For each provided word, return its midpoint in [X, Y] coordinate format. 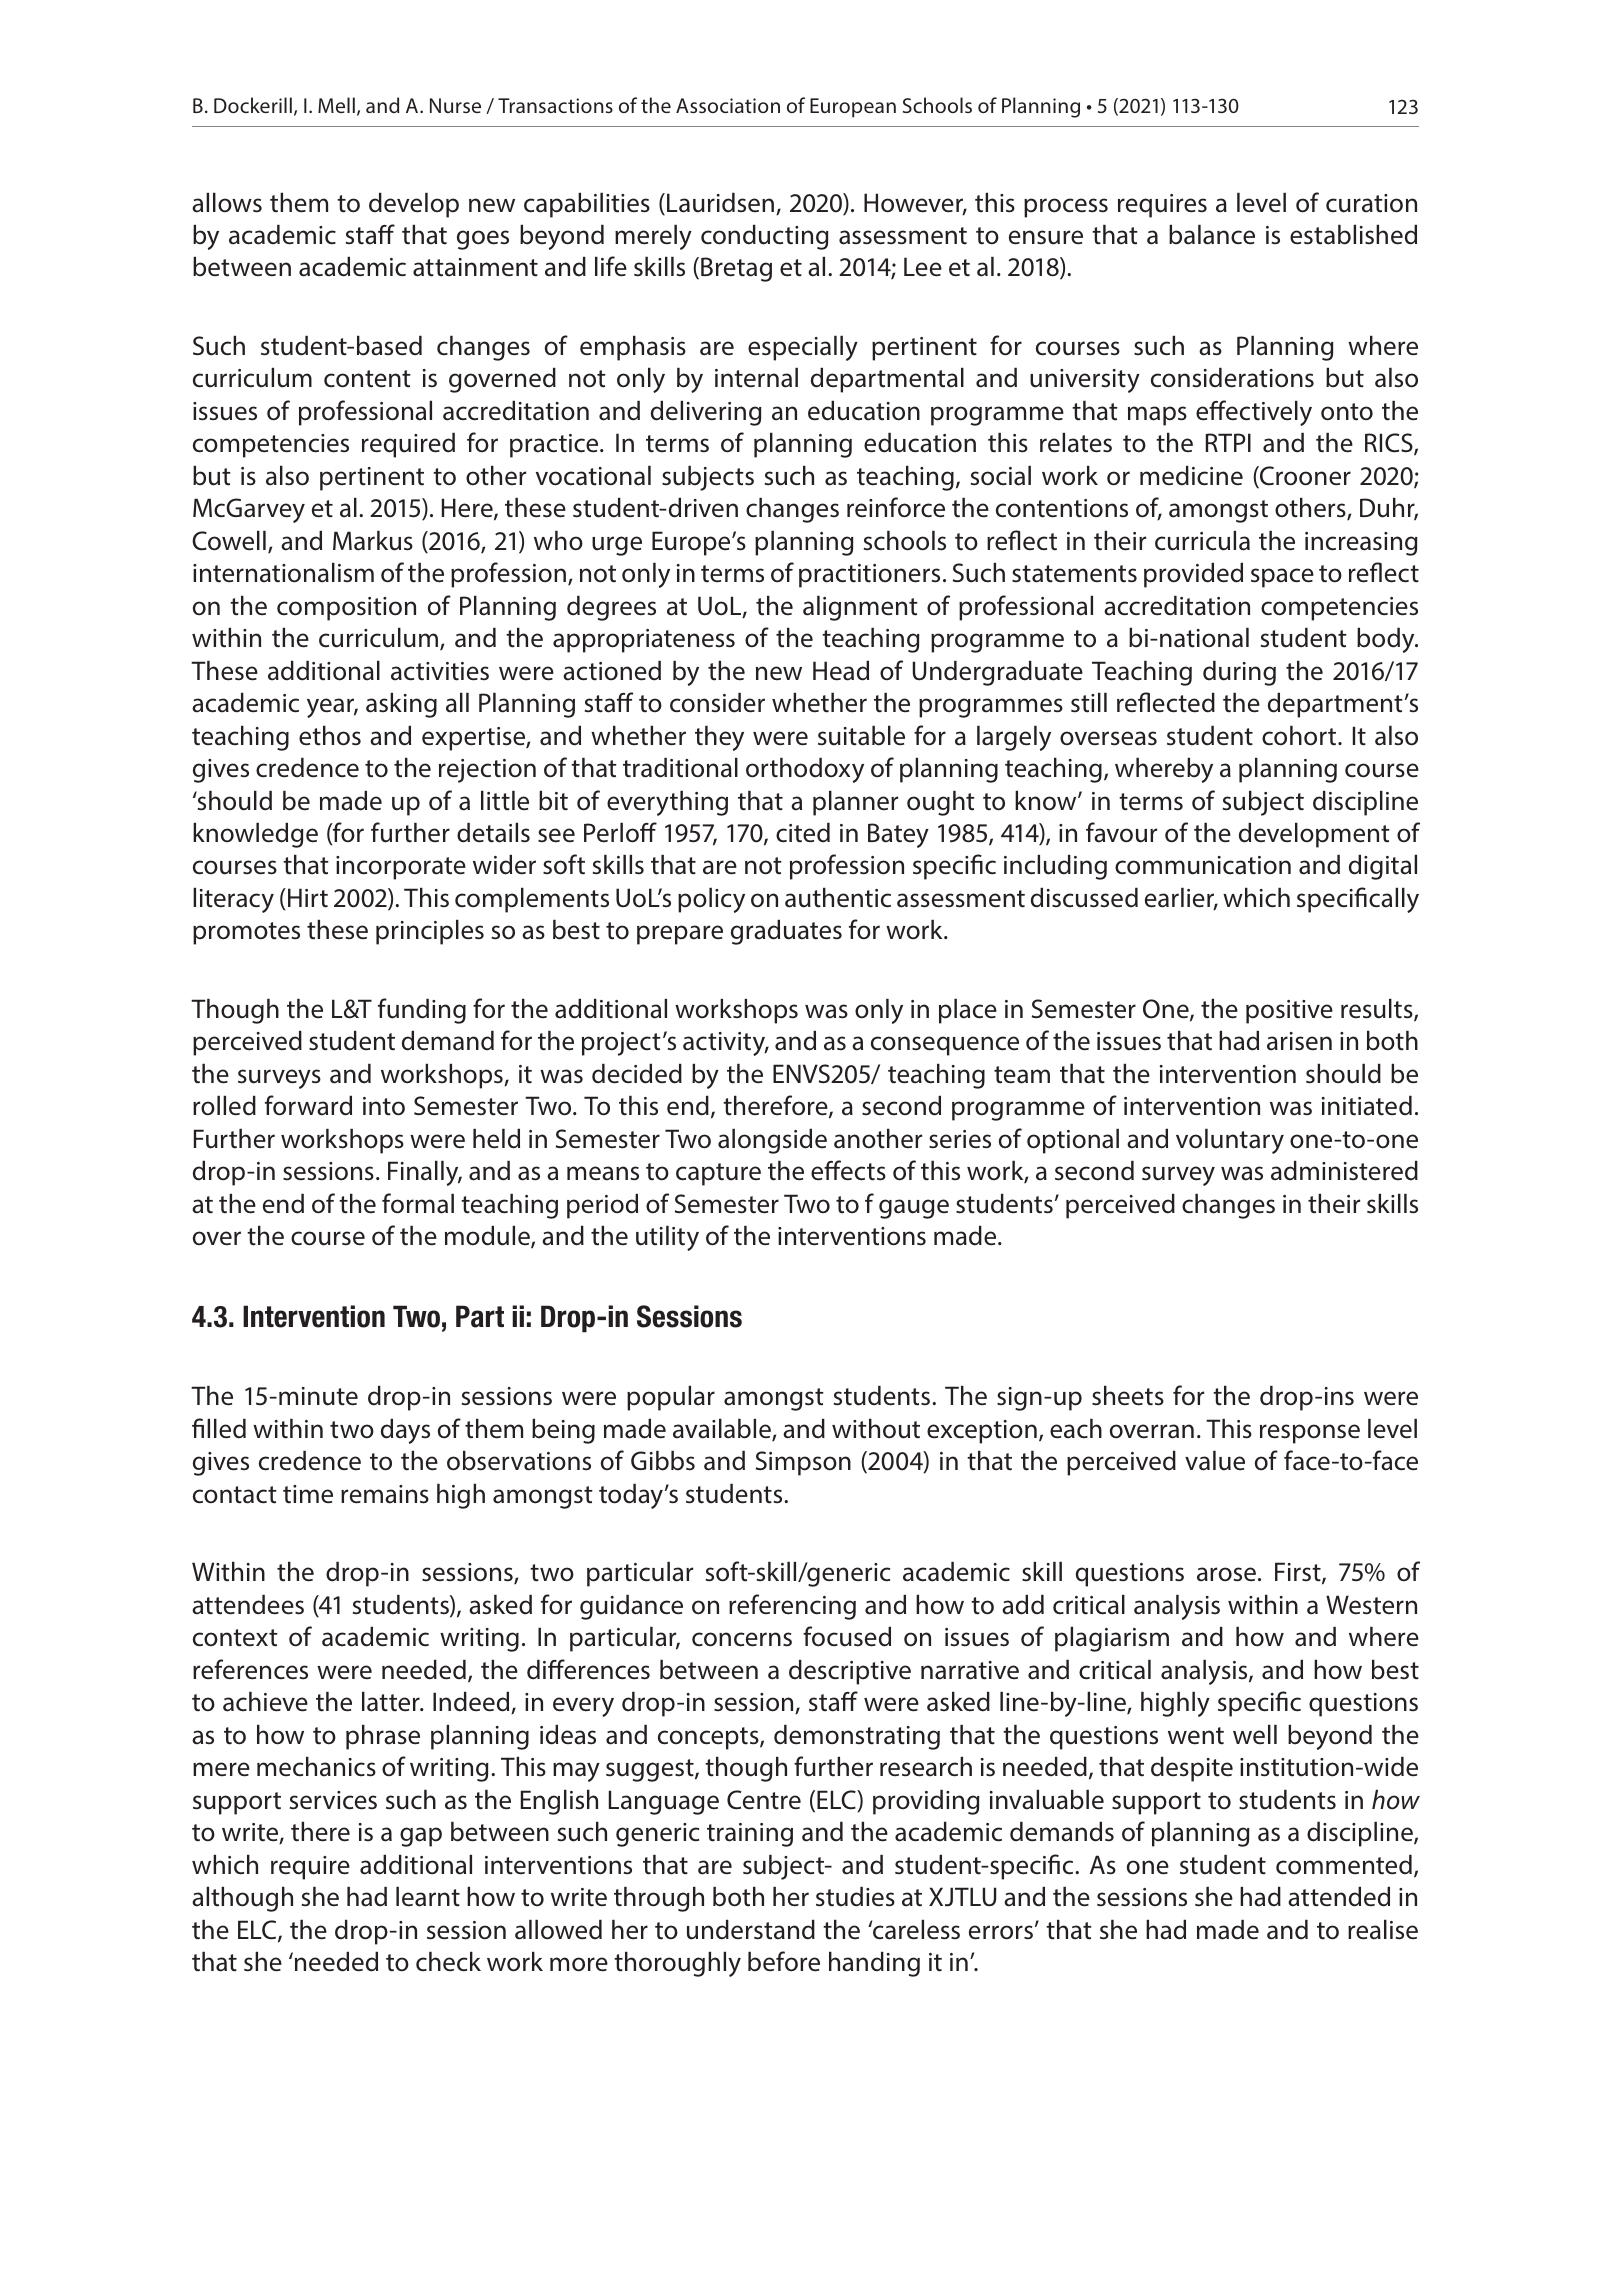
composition [346, 609]
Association [728, 105]
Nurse [455, 105]
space [1282, 578]
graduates [786, 932]
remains [385, 1494]
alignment [860, 608]
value [1215, 1461]
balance [1212, 235]
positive [1289, 1012]
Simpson [803, 1463]
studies [855, 1897]
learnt [428, 1897]
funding [422, 1011]
